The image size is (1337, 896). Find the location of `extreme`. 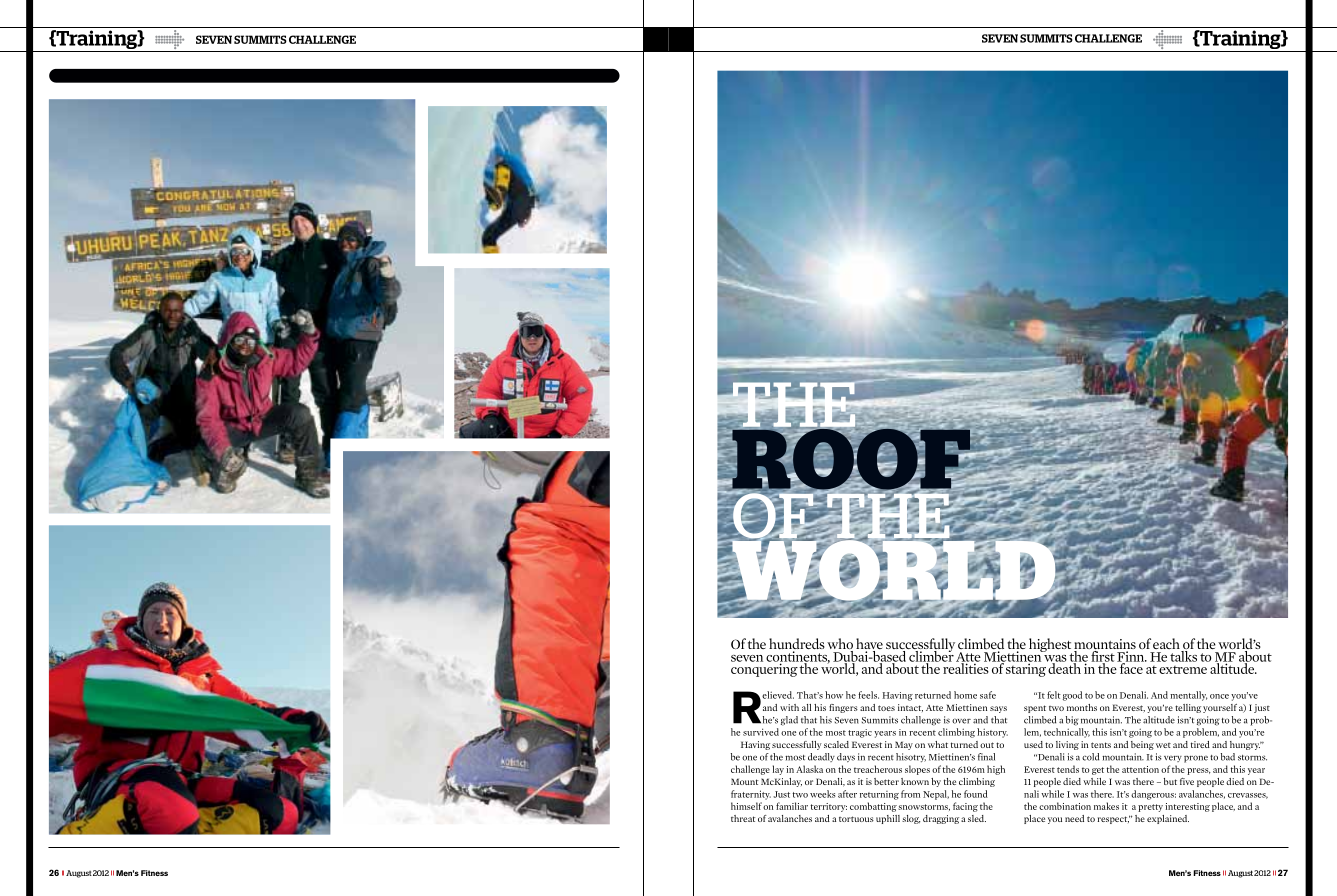

extreme is located at coordinates (1183, 670).
